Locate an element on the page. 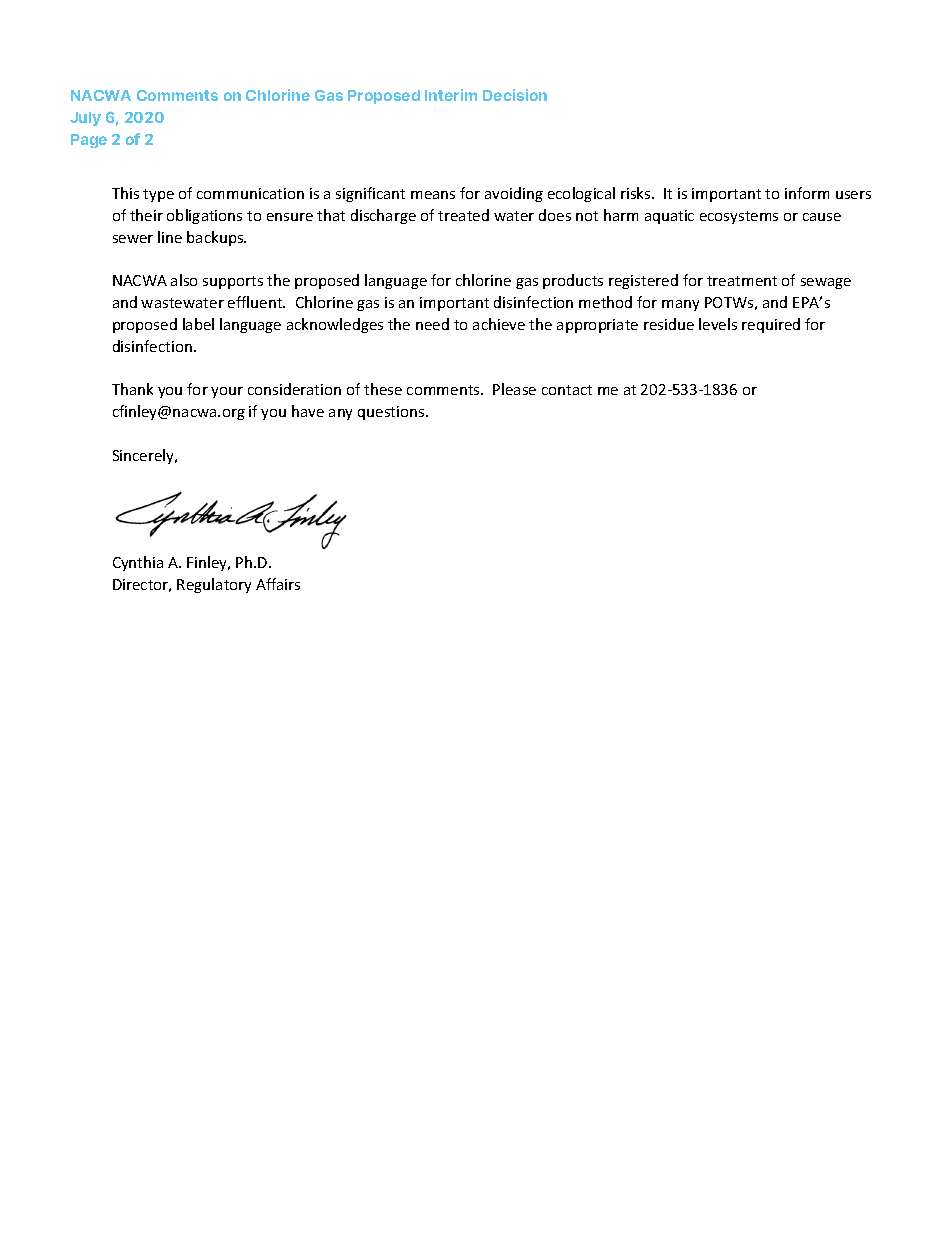  treatment is located at coordinates (742, 281).
